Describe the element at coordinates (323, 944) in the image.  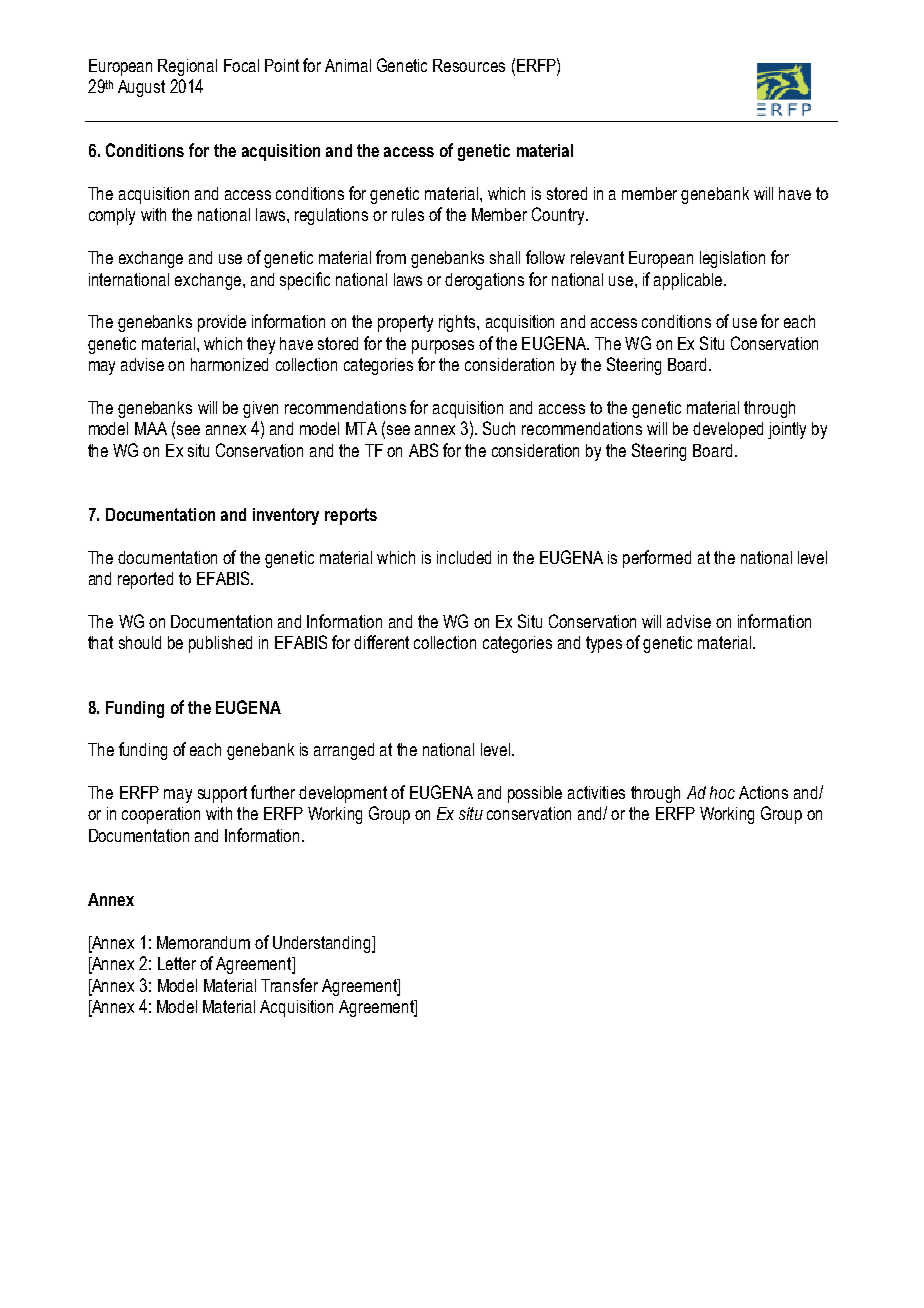
I see `Understanding` at that location.
